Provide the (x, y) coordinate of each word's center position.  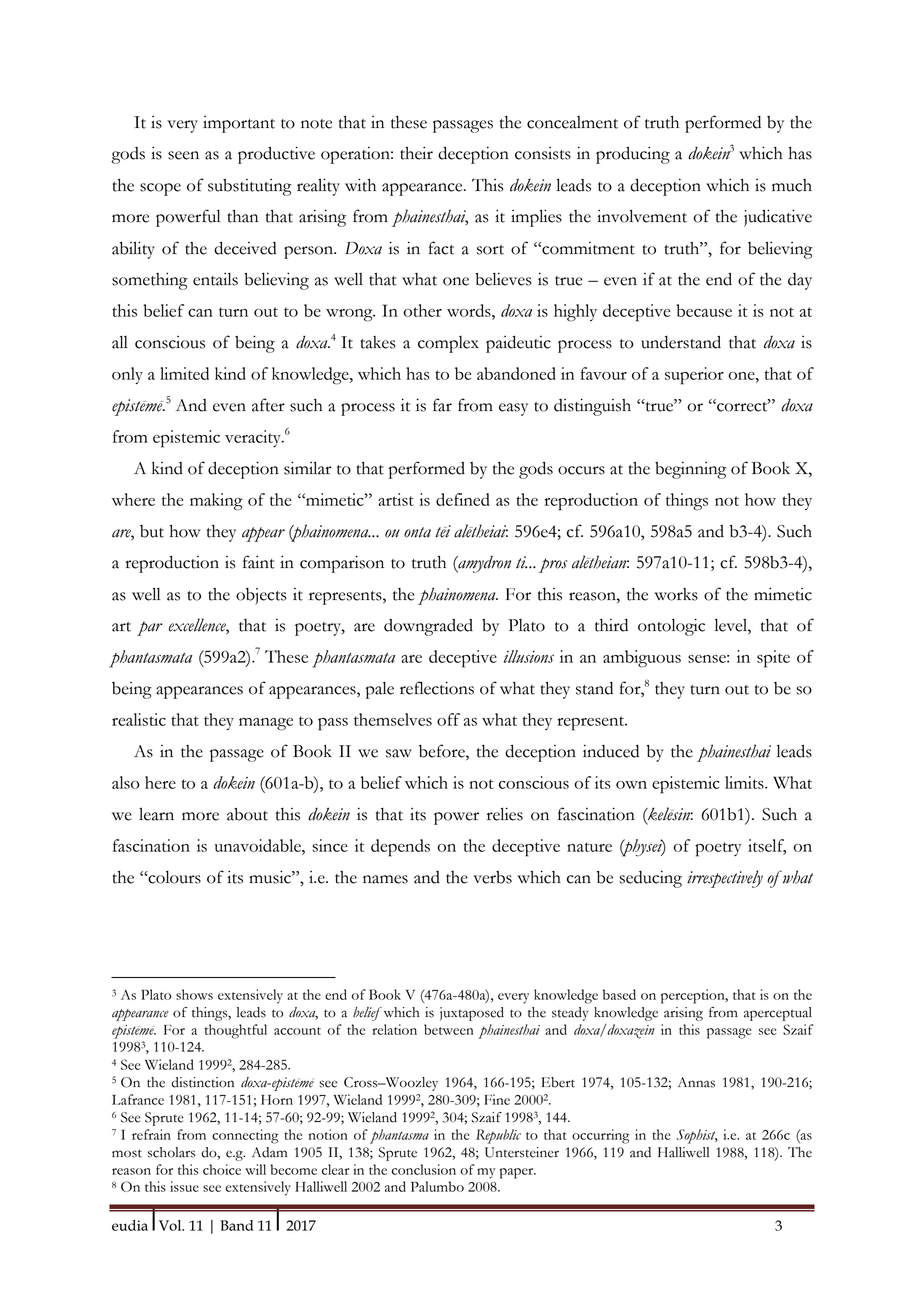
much (792, 185)
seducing (650, 879)
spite (773, 659)
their (416, 153)
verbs (492, 877)
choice (222, 1169)
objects (261, 596)
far (442, 405)
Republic (498, 1136)
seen (183, 155)
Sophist (697, 1136)
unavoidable (259, 845)
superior (694, 376)
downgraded (428, 627)
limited (184, 373)
